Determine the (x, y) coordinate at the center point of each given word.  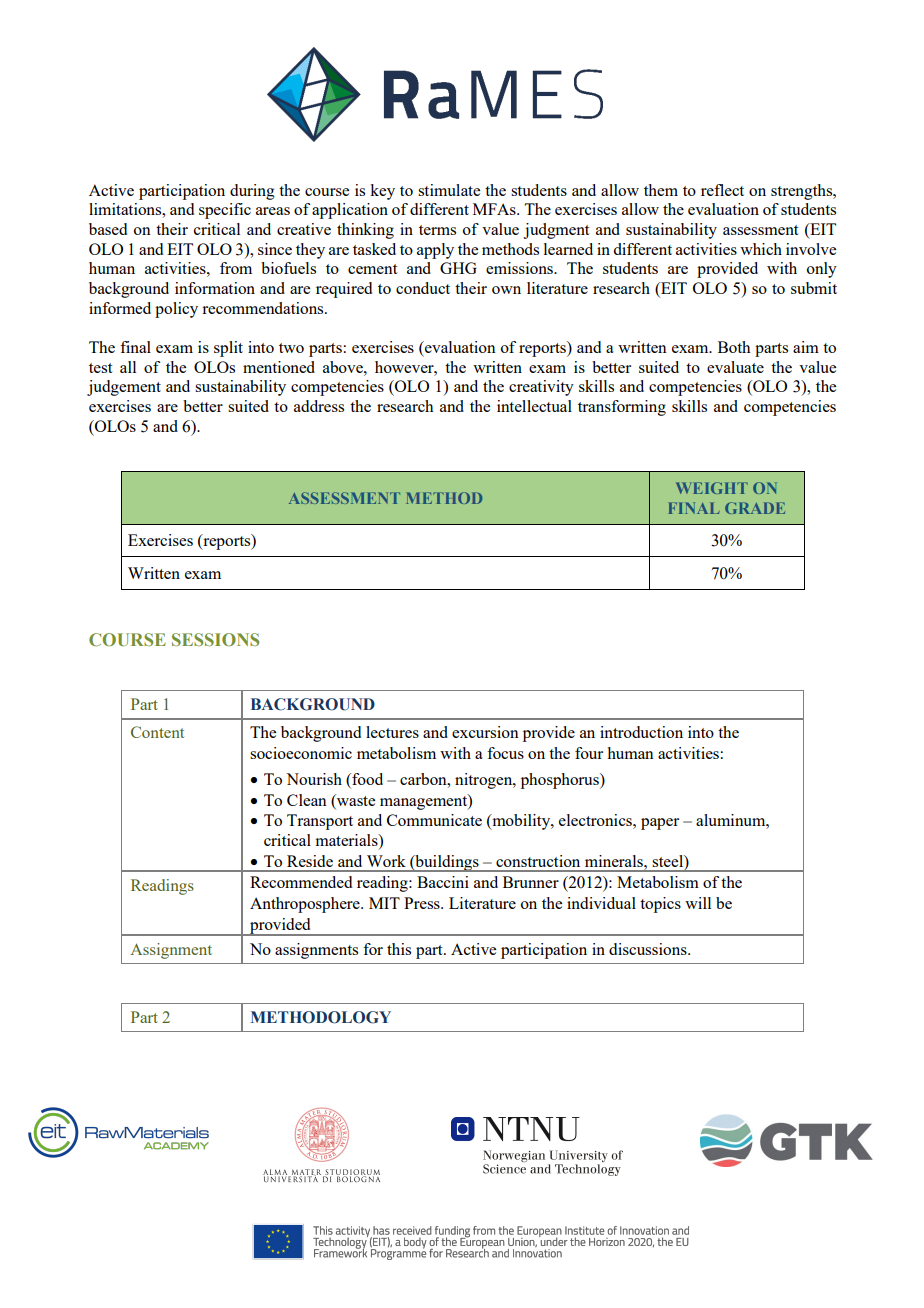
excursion (485, 732)
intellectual (534, 406)
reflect (722, 190)
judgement (124, 388)
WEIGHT (712, 488)
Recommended (301, 882)
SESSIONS (215, 639)
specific (225, 211)
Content (157, 732)
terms (437, 230)
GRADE (755, 508)
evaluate (735, 367)
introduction (641, 732)
